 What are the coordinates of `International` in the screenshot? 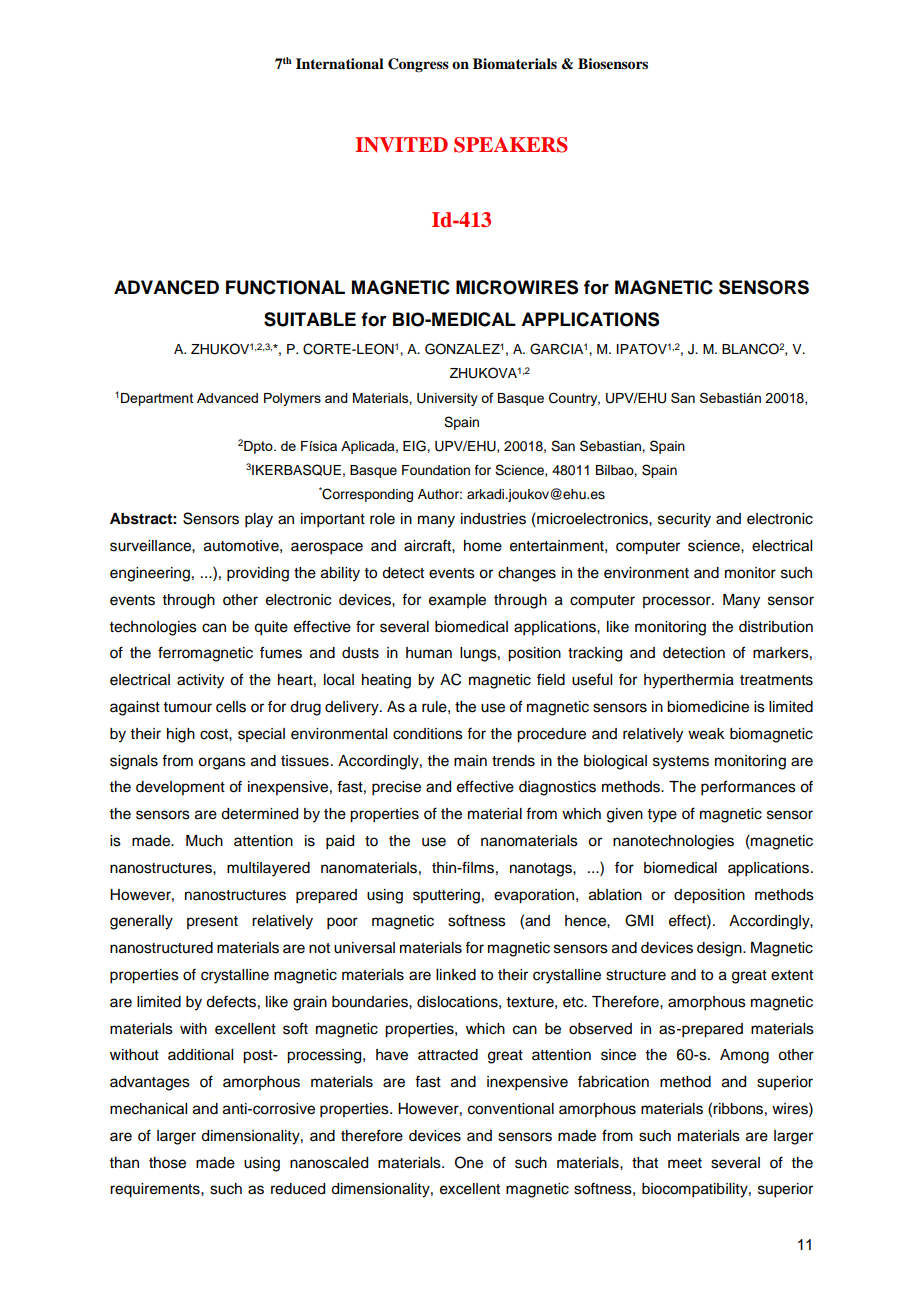 It's located at (340, 63).
